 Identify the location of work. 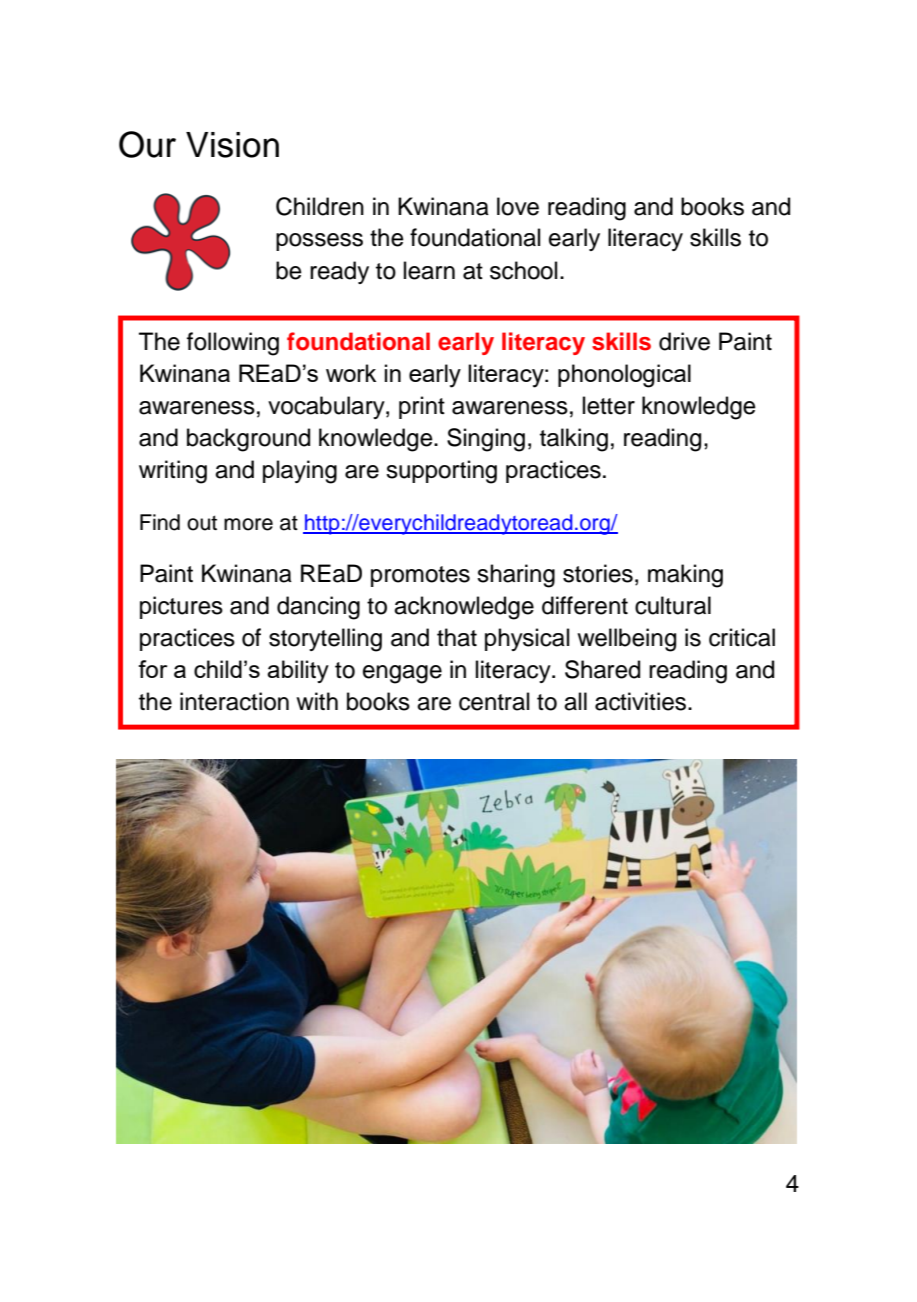
(351, 373).
